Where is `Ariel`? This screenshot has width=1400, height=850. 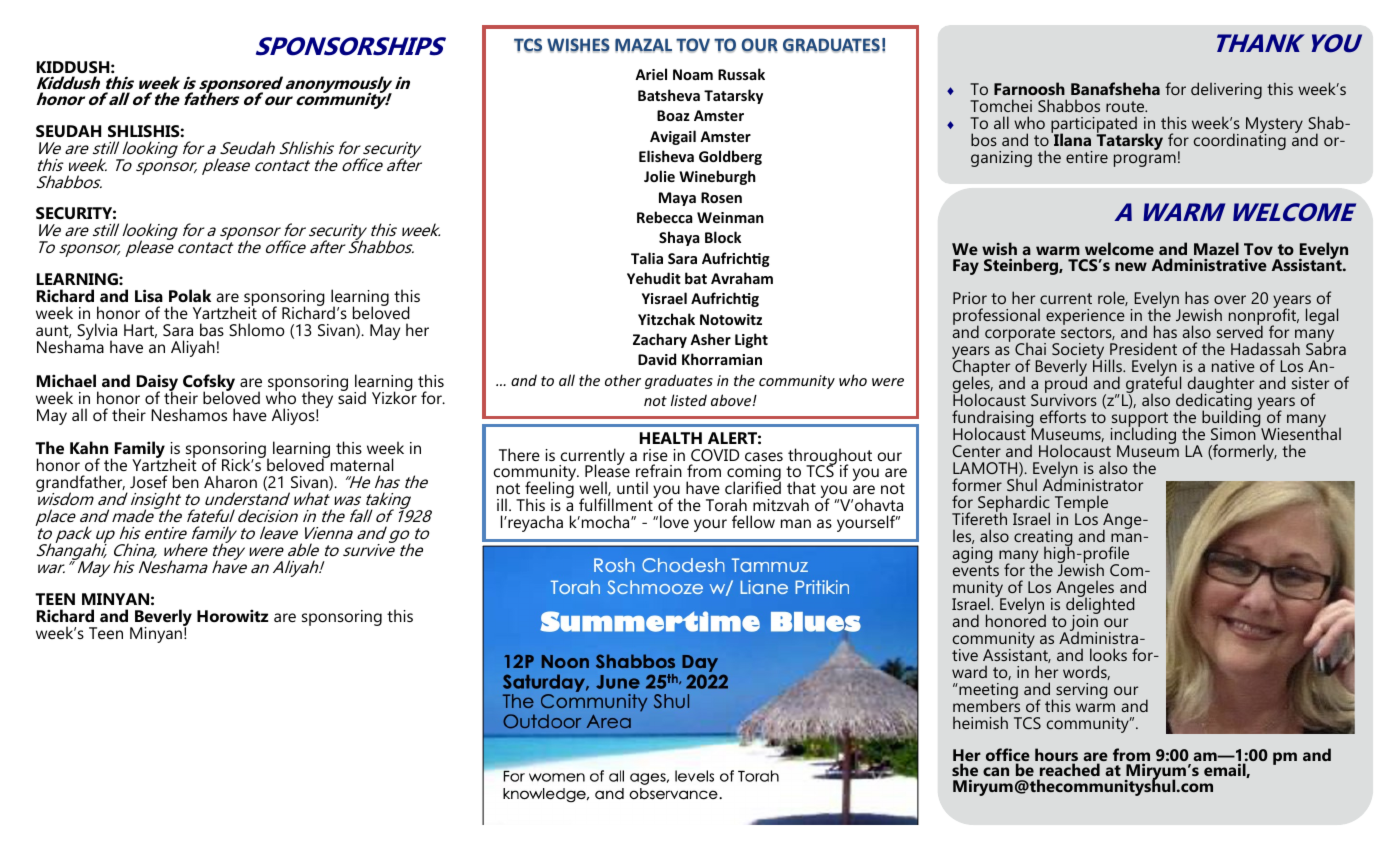 Ariel is located at coordinates (651, 74).
